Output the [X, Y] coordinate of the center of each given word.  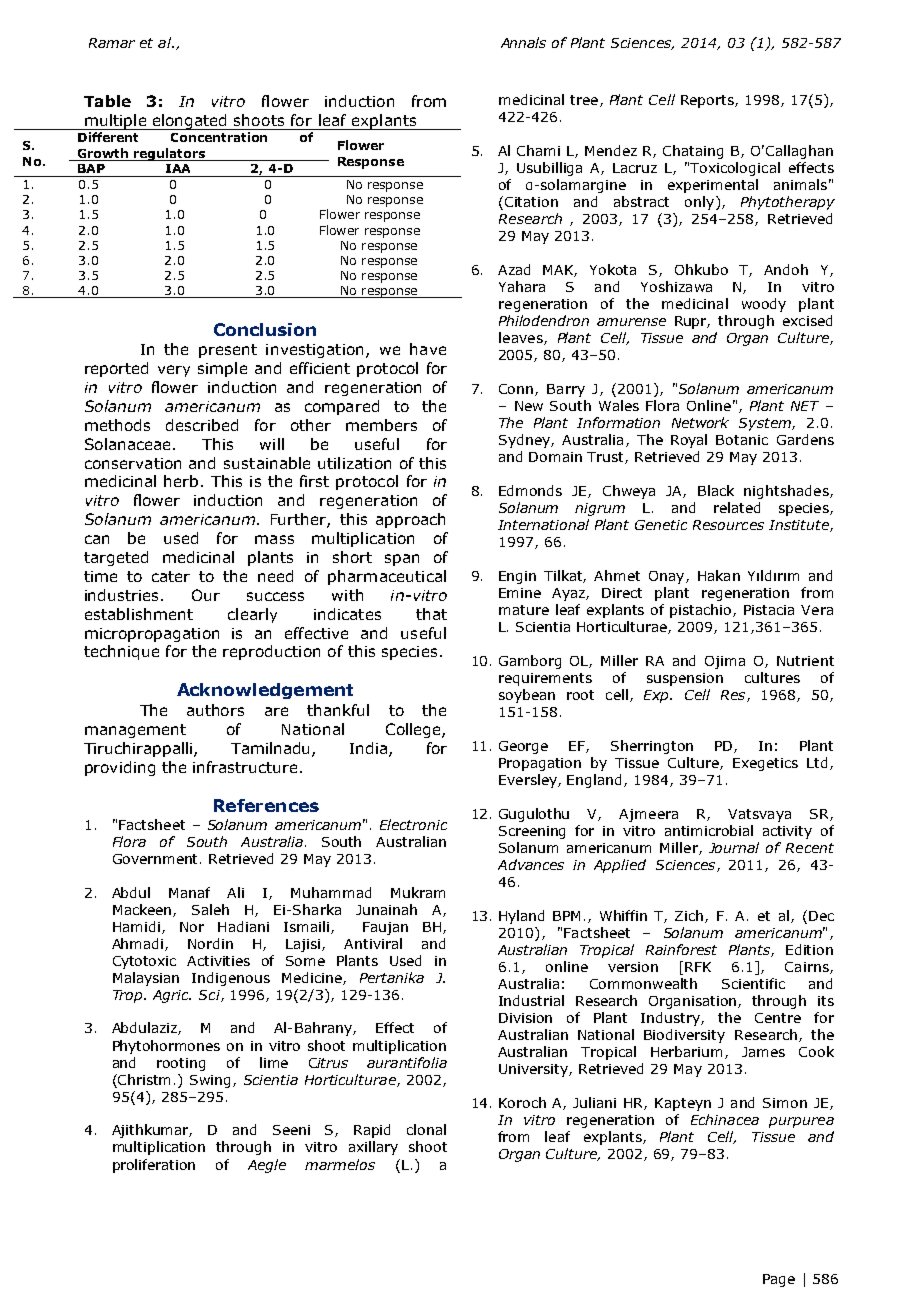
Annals [523, 42]
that [431, 614]
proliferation [154, 1166]
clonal [426, 1129]
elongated [190, 122]
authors [215, 710]
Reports [708, 101]
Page [779, 1280]
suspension [685, 679]
